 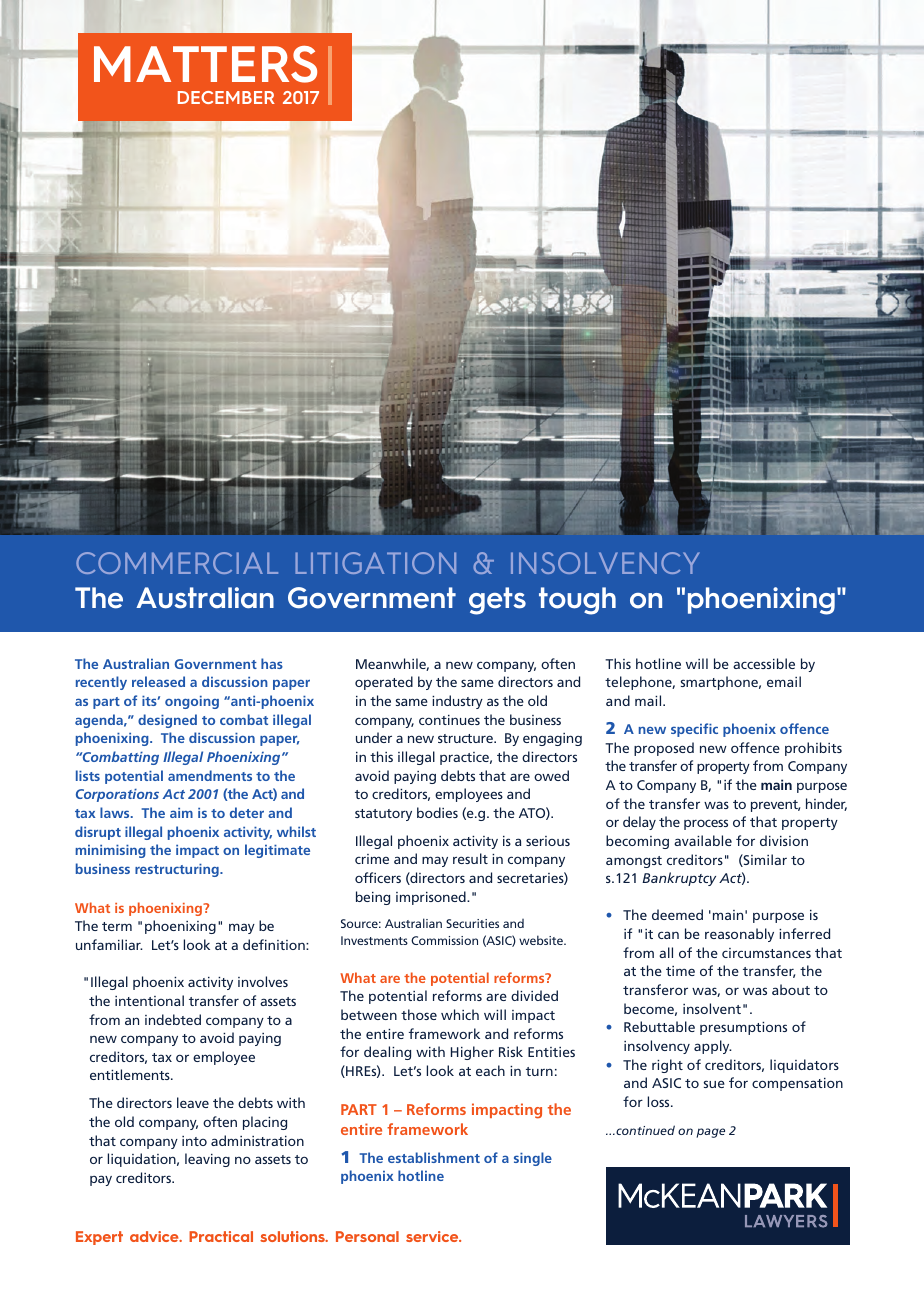 I want to click on released, so click(x=158, y=681).
